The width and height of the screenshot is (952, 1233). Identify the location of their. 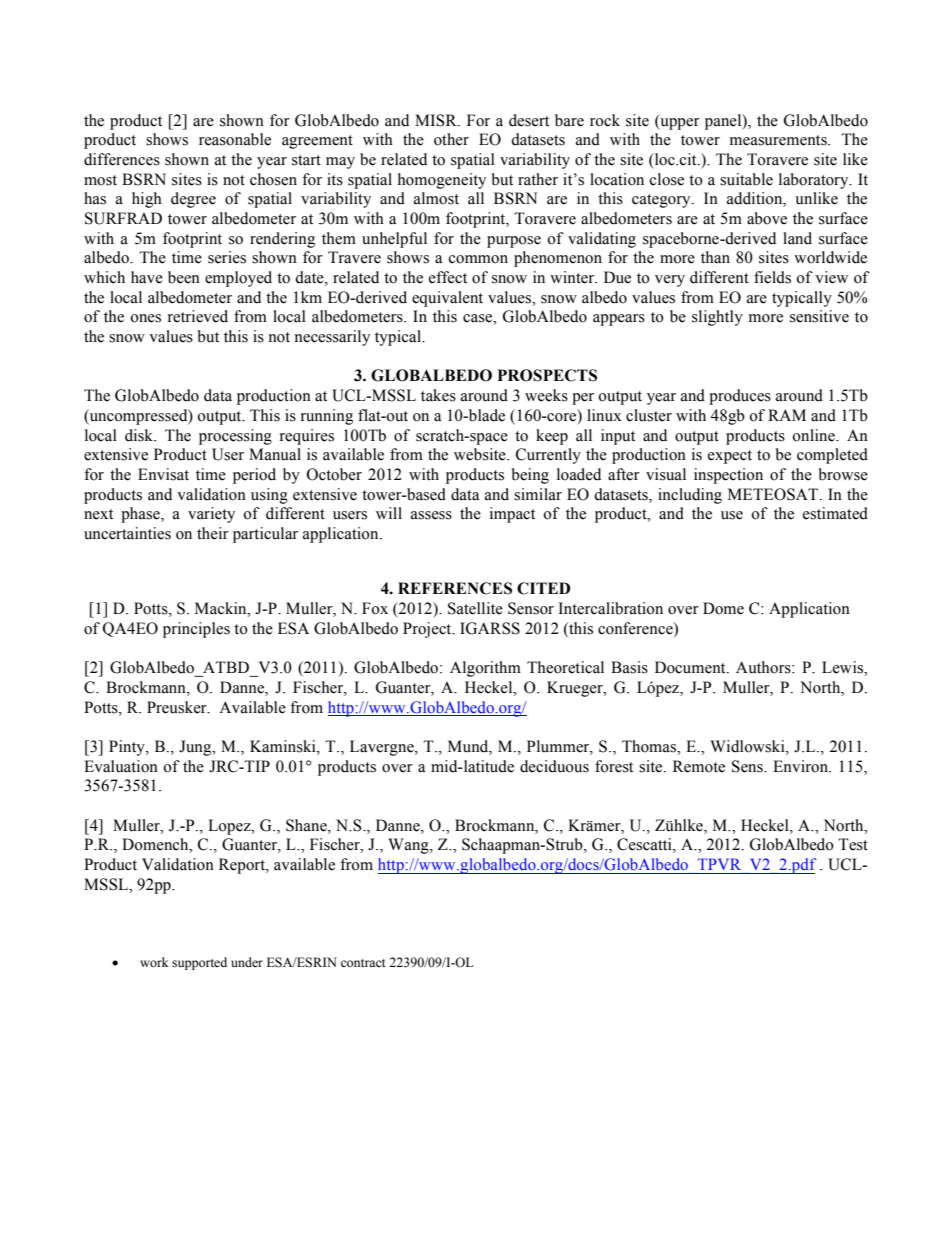
(213, 533).
